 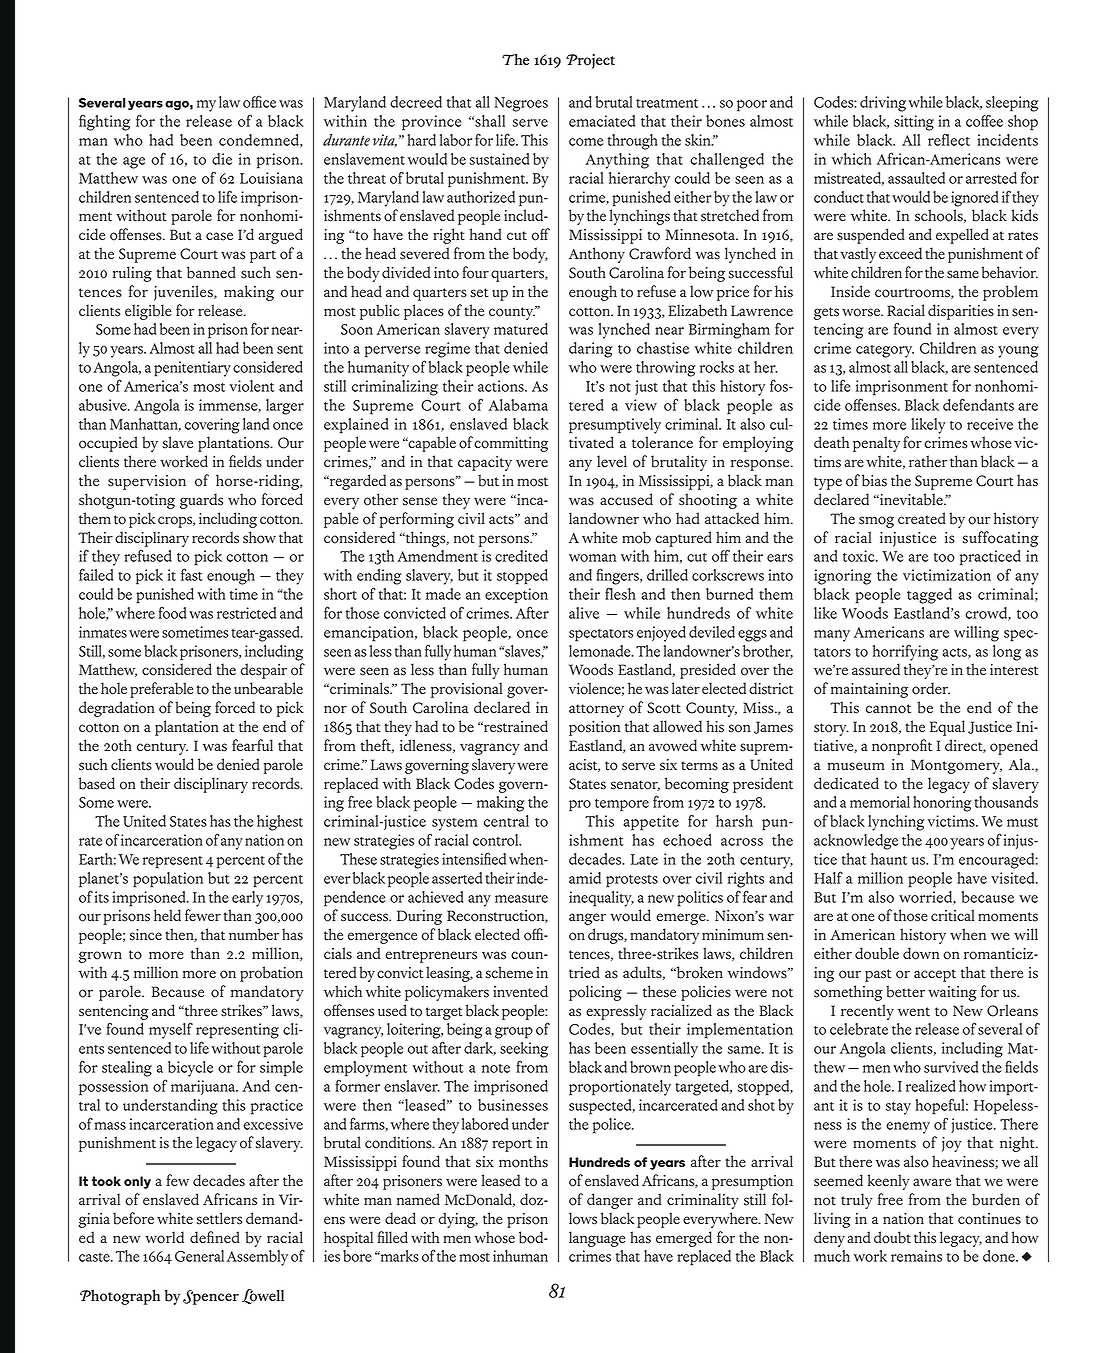 I want to click on Negroes, so click(x=521, y=104).
